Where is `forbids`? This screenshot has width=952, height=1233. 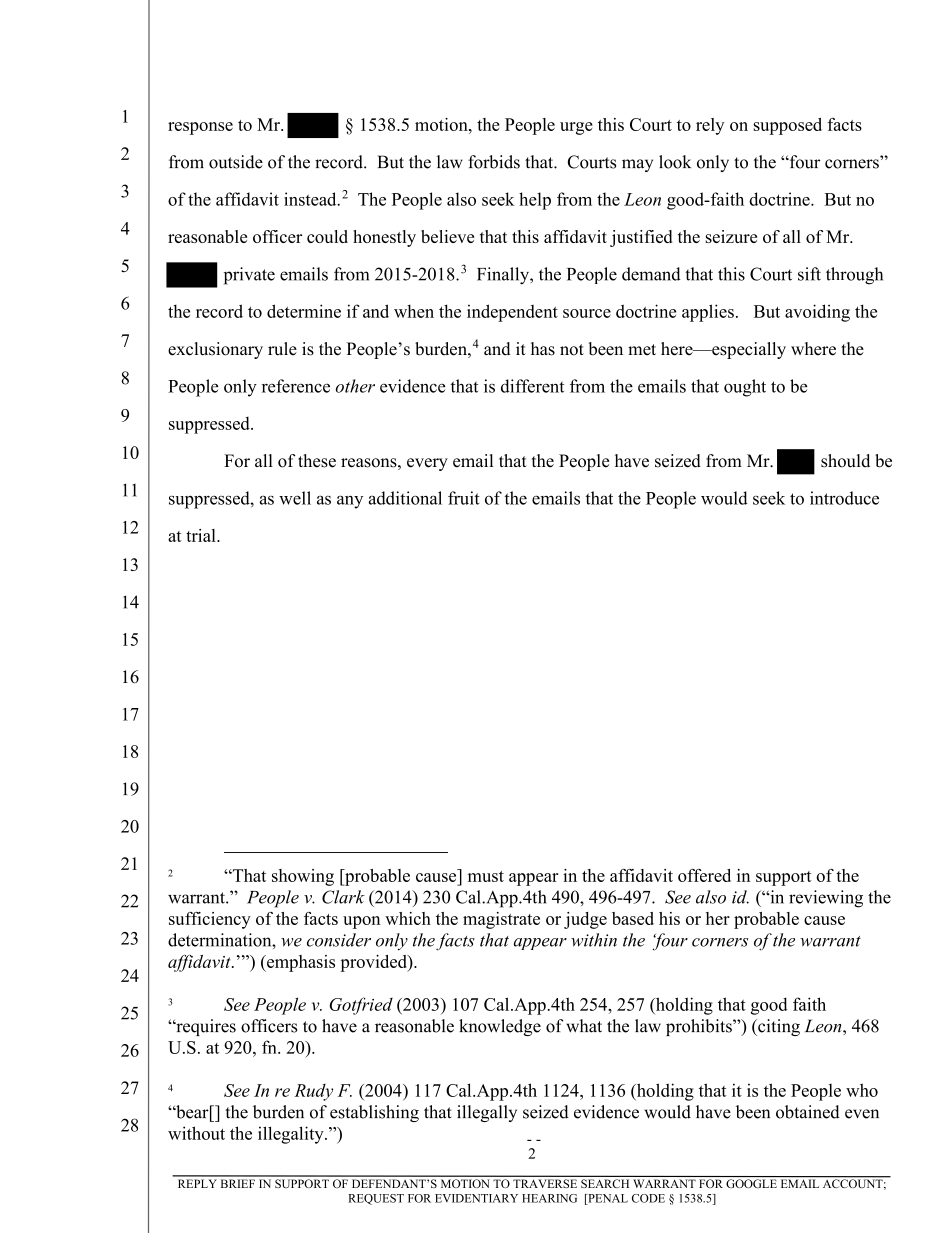 forbids is located at coordinates (494, 162).
